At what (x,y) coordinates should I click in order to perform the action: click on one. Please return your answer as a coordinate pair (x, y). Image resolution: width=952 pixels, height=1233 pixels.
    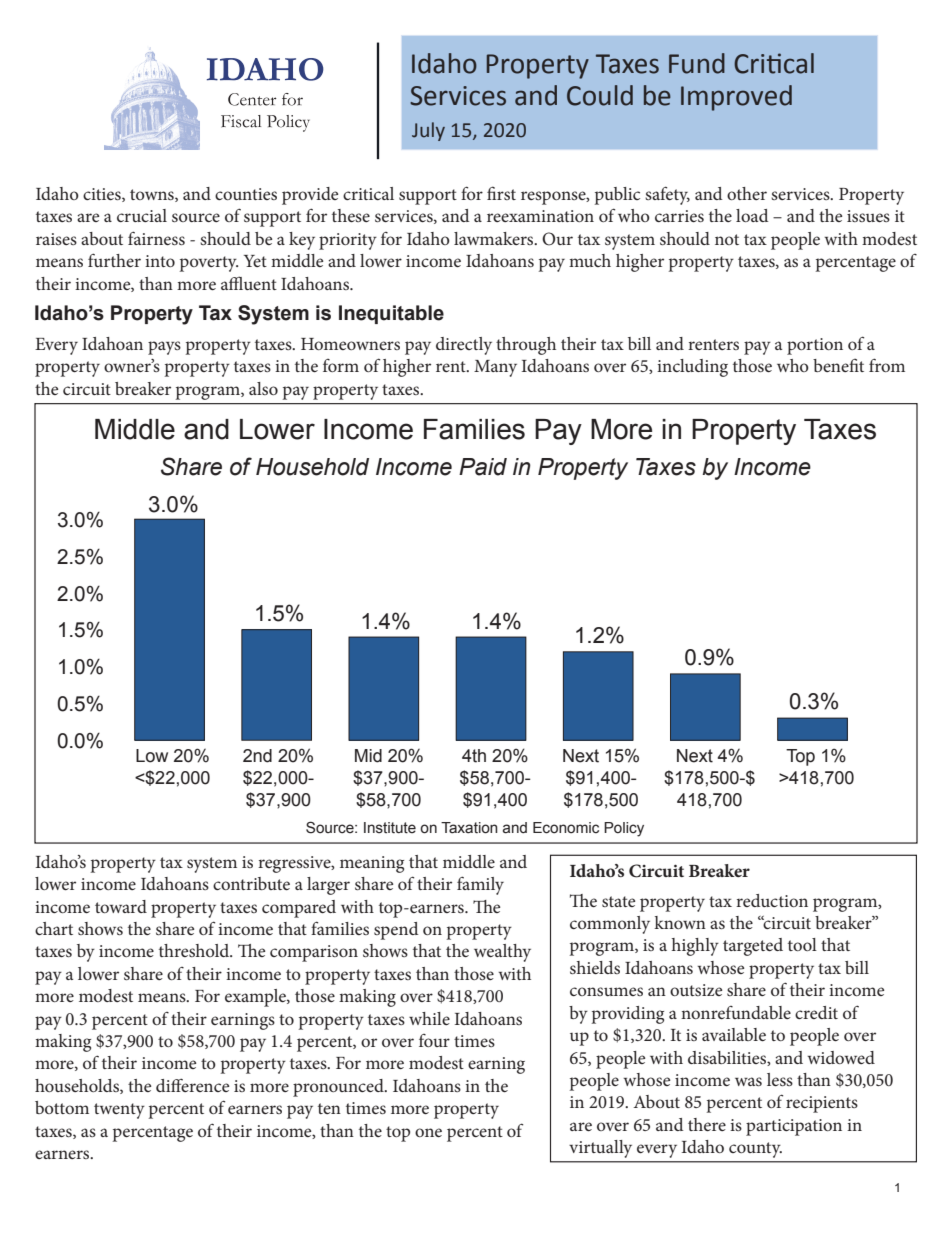
    Looking at the image, I should click on (428, 1132).
